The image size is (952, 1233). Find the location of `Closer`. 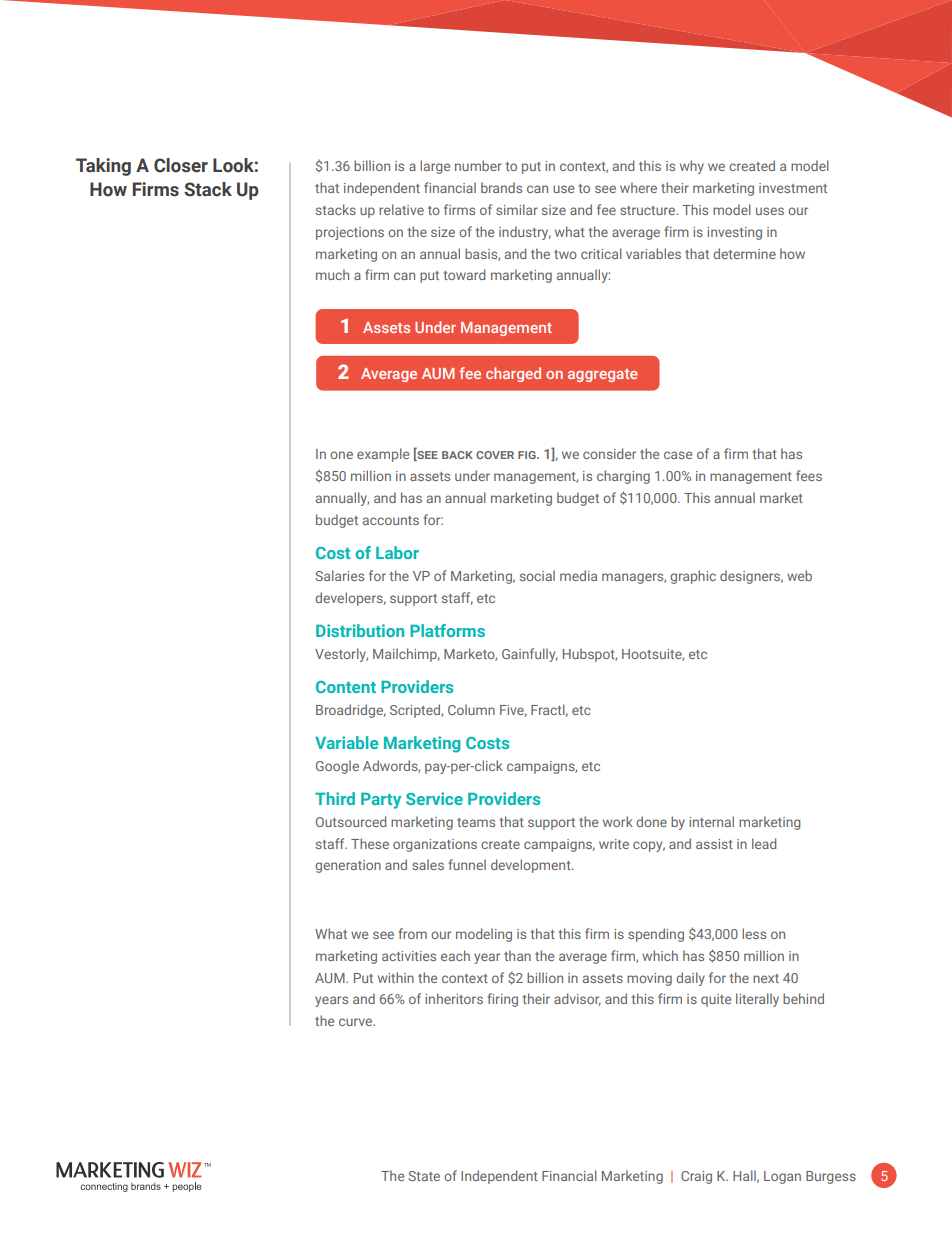

Closer is located at coordinates (181, 165).
